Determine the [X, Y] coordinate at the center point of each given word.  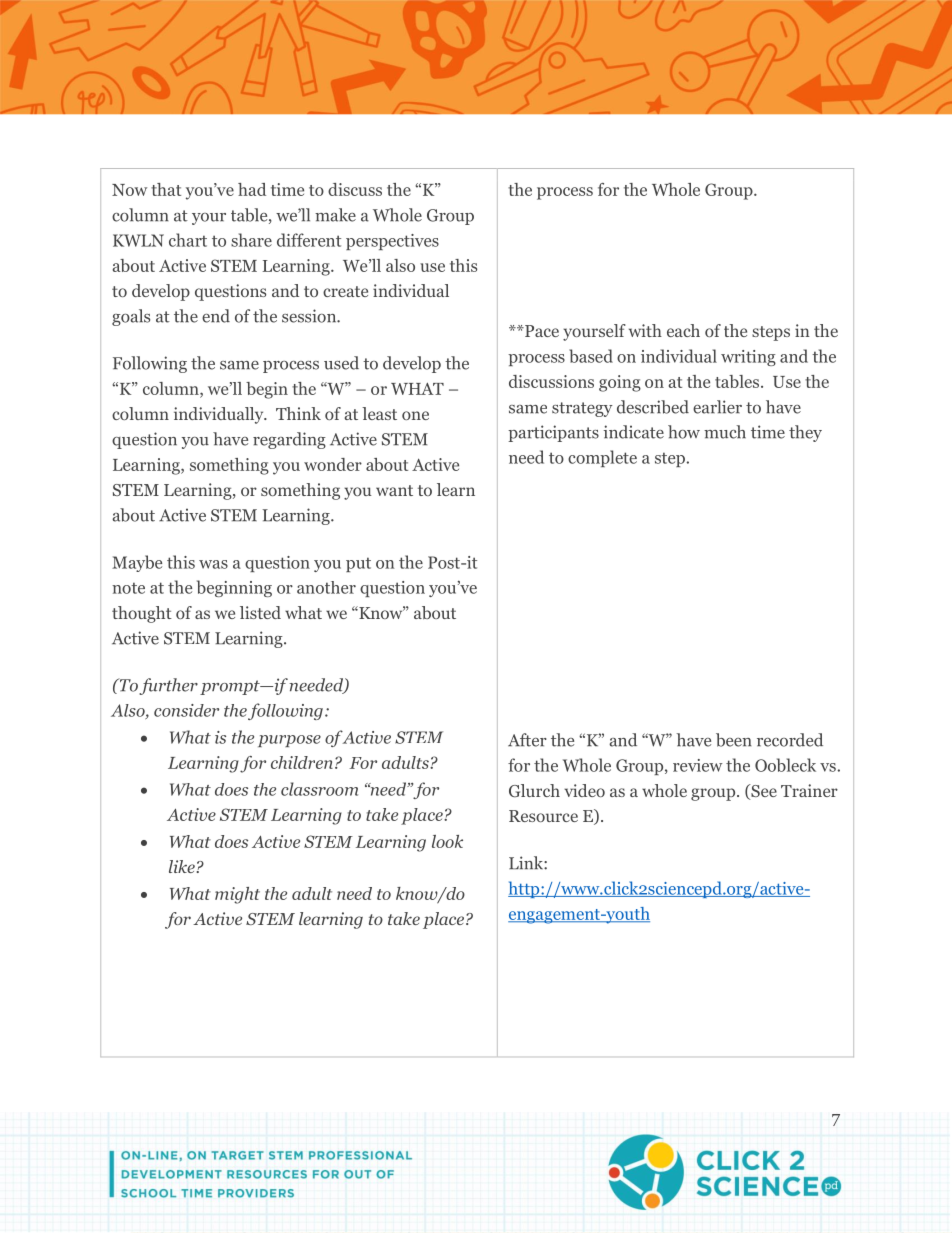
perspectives [392, 242]
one [415, 415]
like [183, 866]
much [725, 432]
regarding [289, 440]
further [168, 686]
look [447, 841]
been [734, 740]
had [252, 189]
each [683, 330]
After [527, 740]
